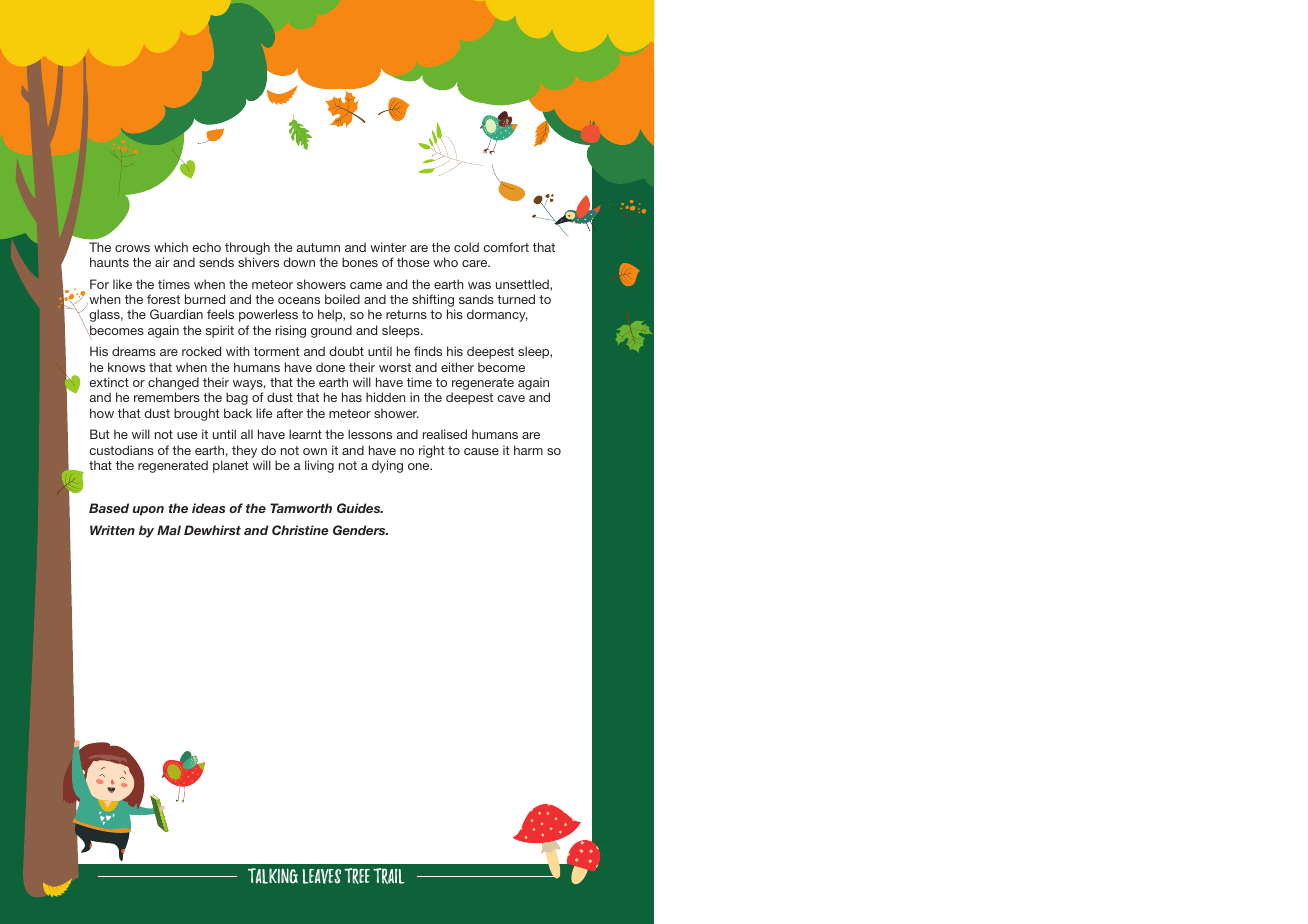 This screenshot has height=924, width=1308. I want to click on Guides, so click(360, 508).
